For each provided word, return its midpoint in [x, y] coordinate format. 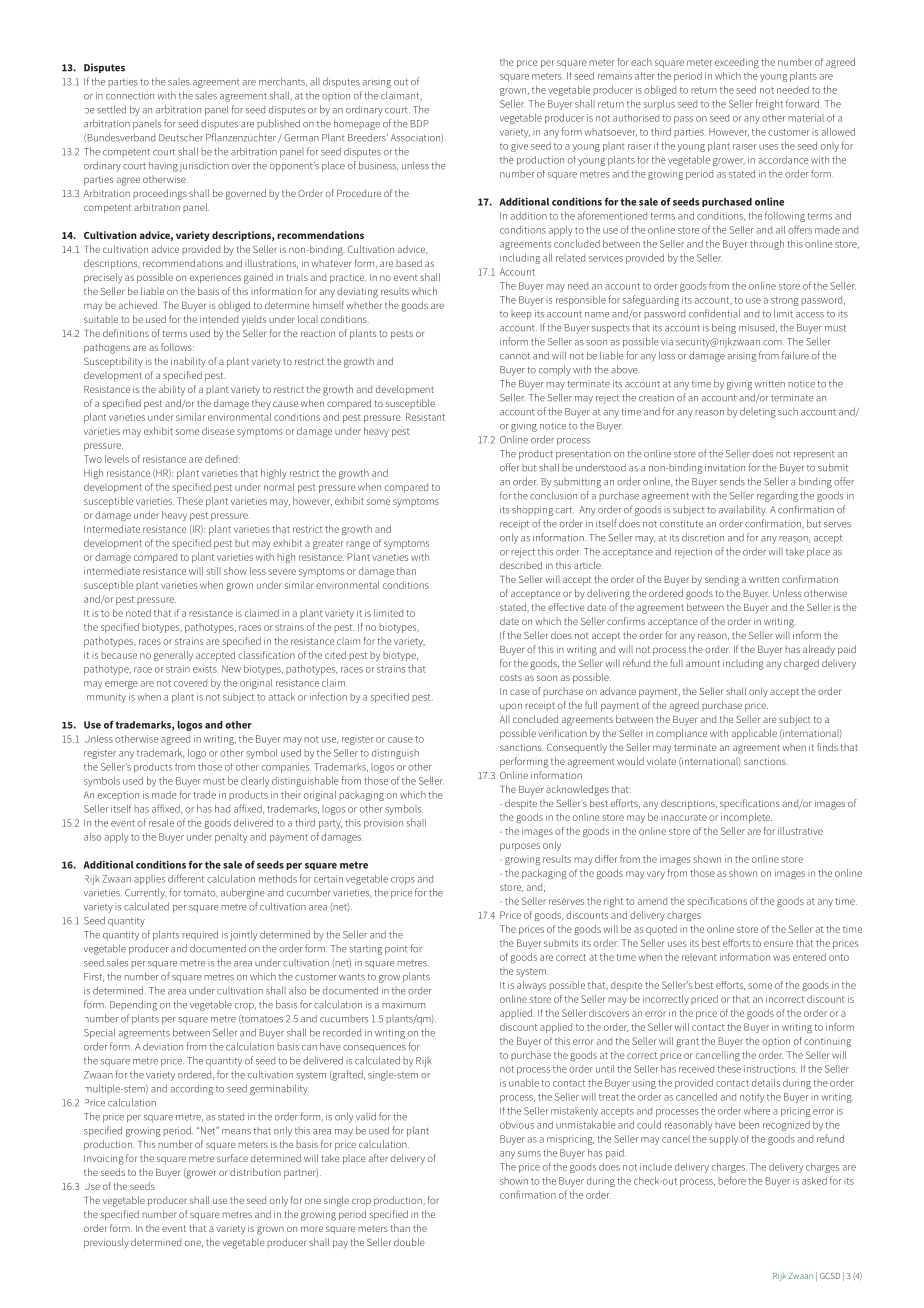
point [396, 950]
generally [173, 656]
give [519, 147]
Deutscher [181, 138]
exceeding [737, 63]
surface [232, 1158]
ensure [778, 944]
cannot [515, 356]
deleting [758, 412]
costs [511, 677]
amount [703, 663]
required [200, 935]
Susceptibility [113, 362]
